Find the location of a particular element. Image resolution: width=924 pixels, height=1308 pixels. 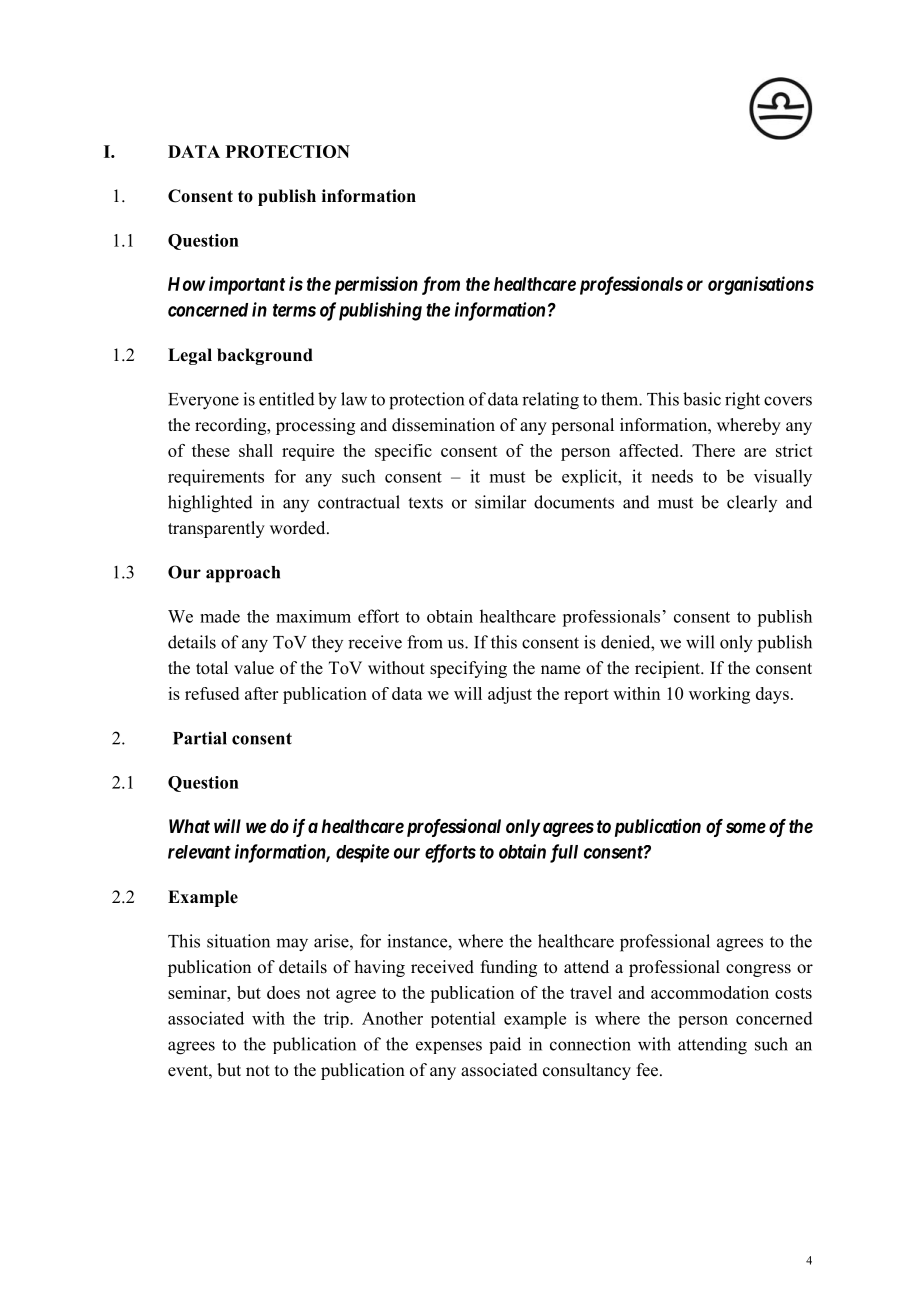

value is located at coordinates (254, 668).
